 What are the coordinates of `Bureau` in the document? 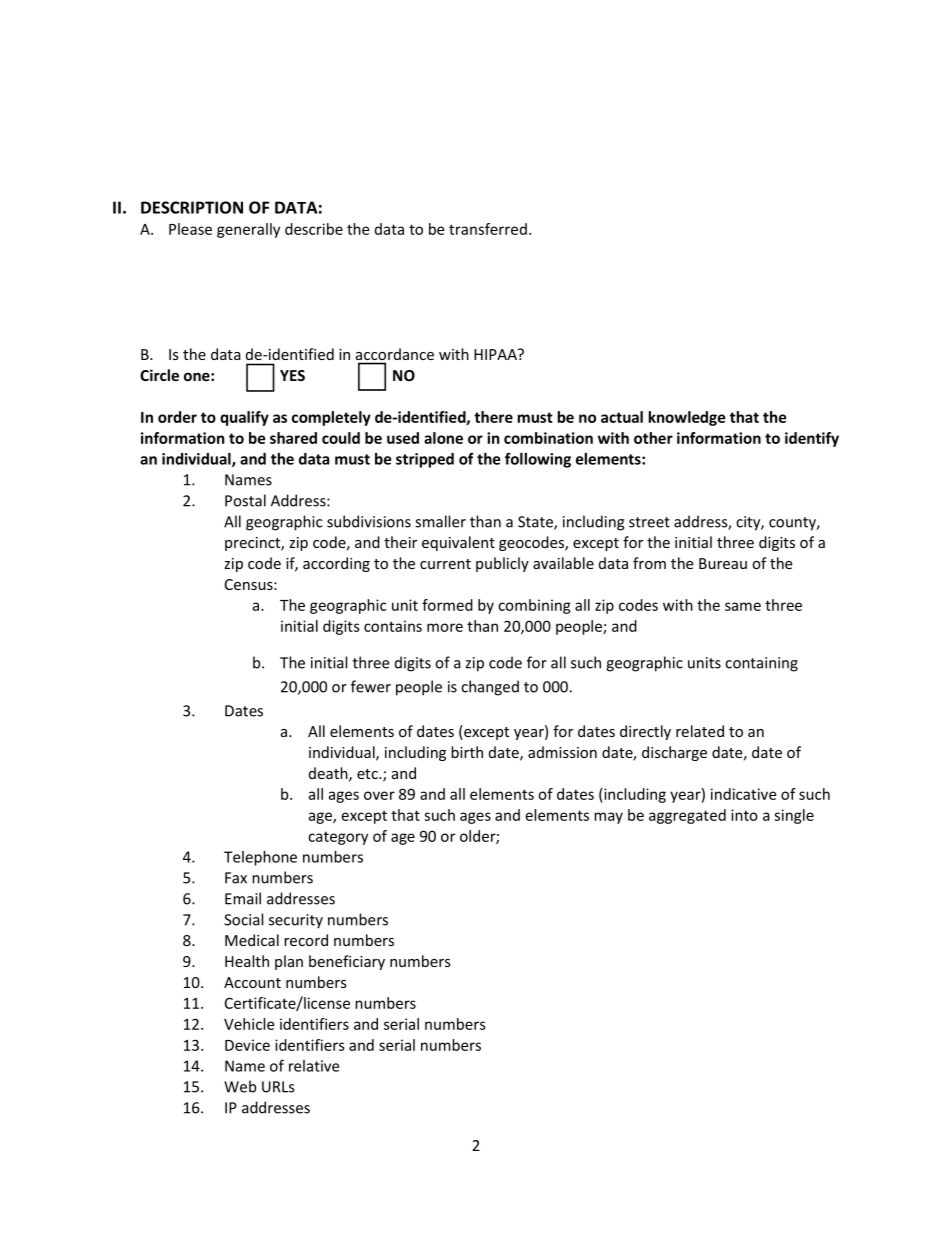 It's located at (723, 563).
